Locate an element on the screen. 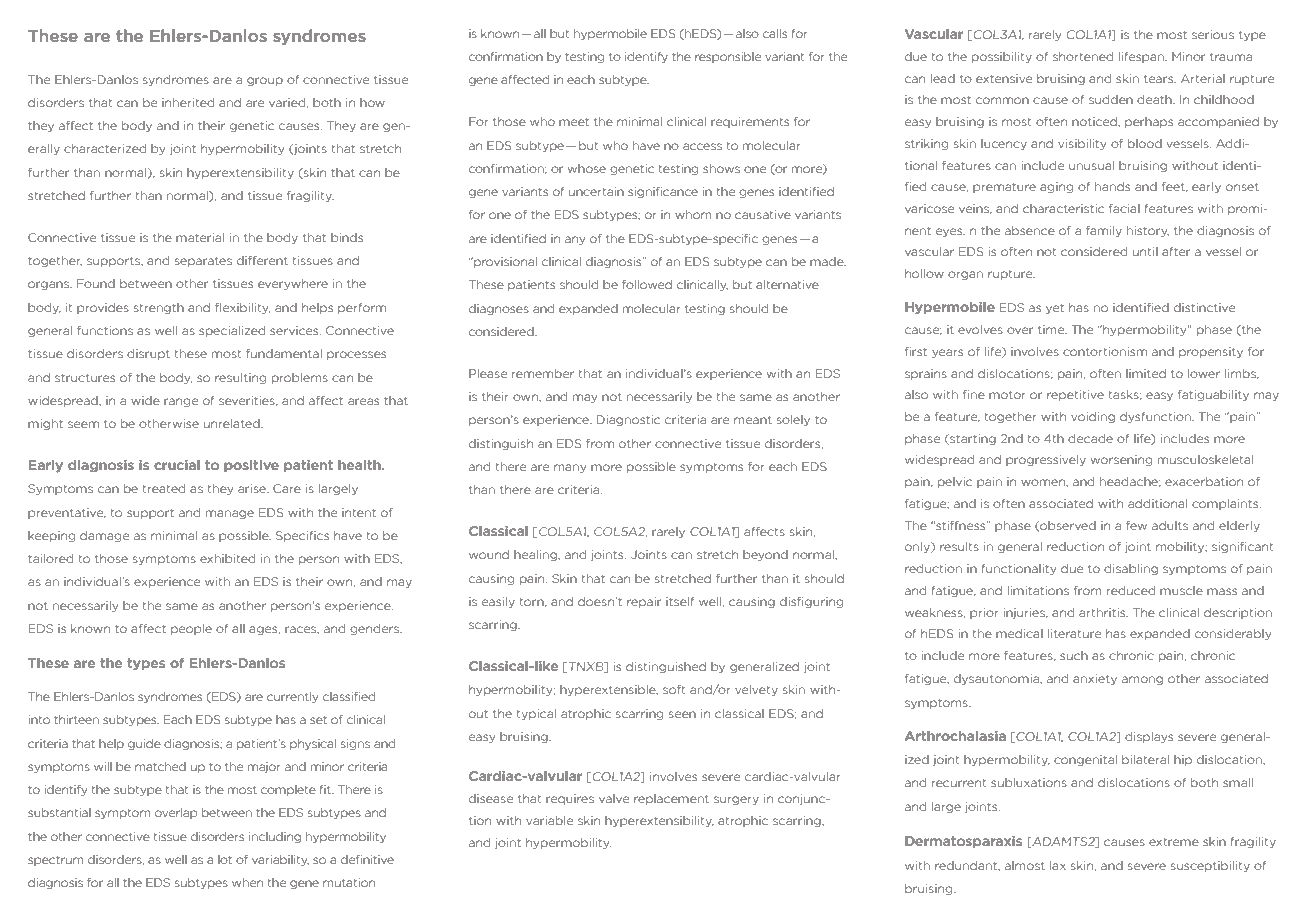  group is located at coordinates (265, 81).
